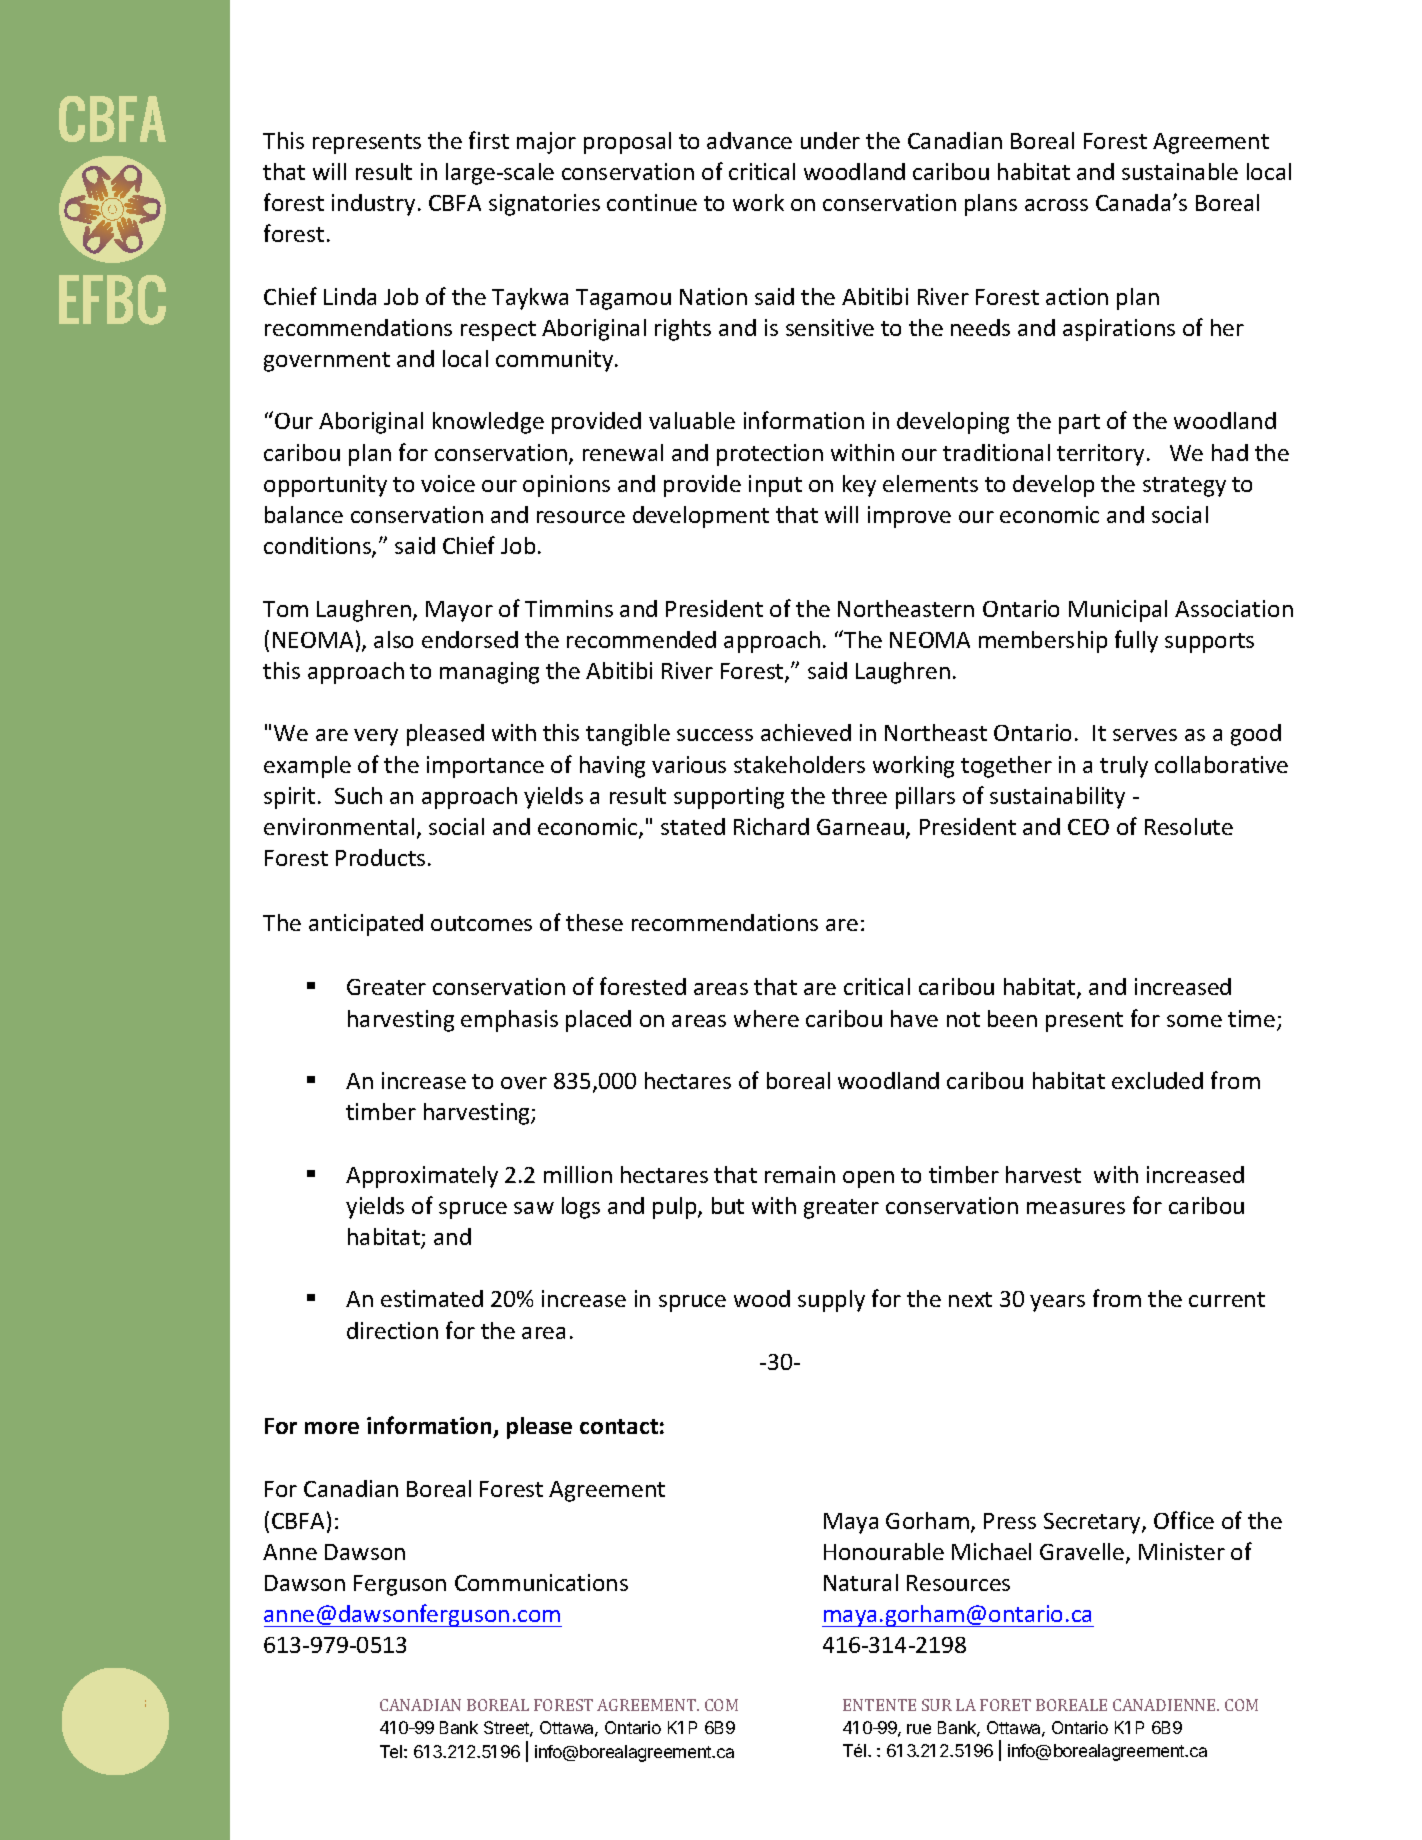  What do you see at coordinates (1194, 1021) in the document?
I see `some` at bounding box center [1194, 1021].
